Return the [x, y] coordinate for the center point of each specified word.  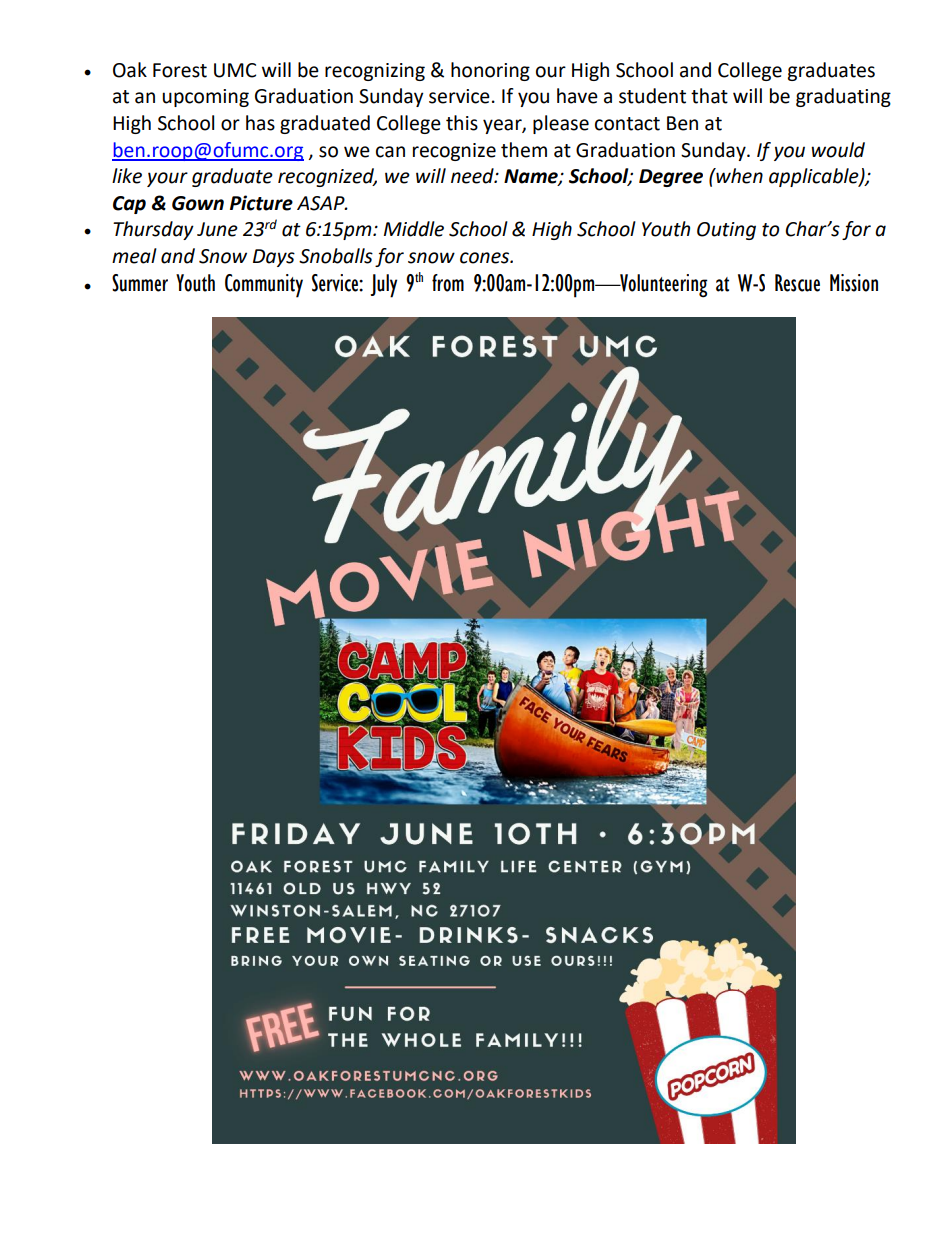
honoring [490, 71]
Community [264, 286]
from [448, 283]
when [738, 176]
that [709, 96]
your [167, 179]
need [473, 176]
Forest [180, 70]
